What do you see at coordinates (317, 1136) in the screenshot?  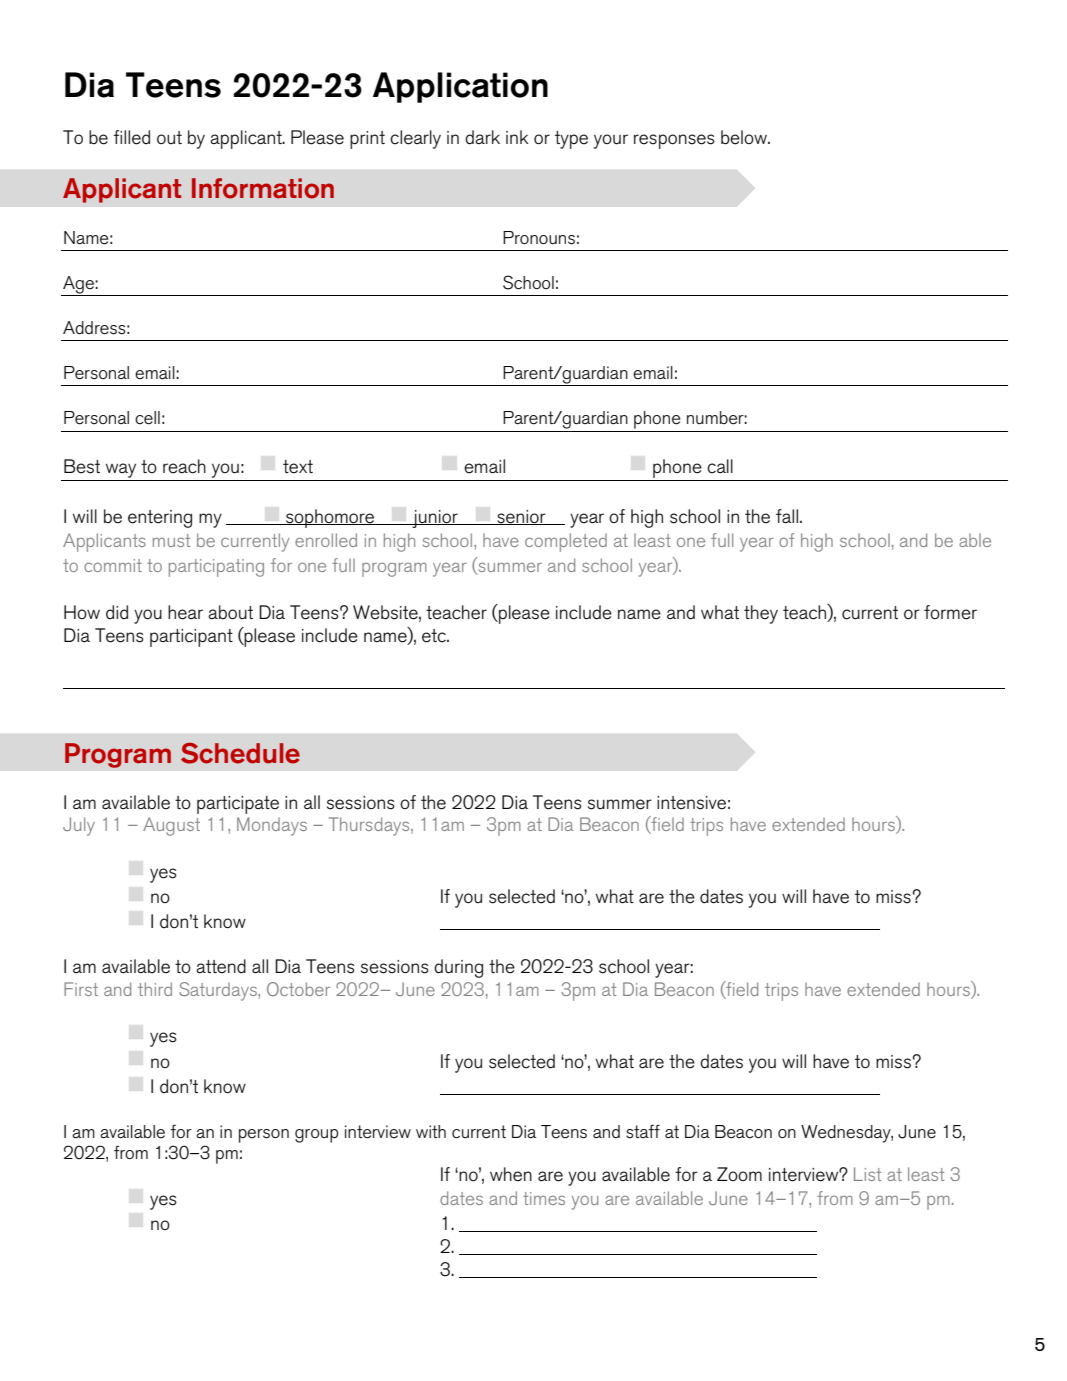 I see `group` at bounding box center [317, 1136].
